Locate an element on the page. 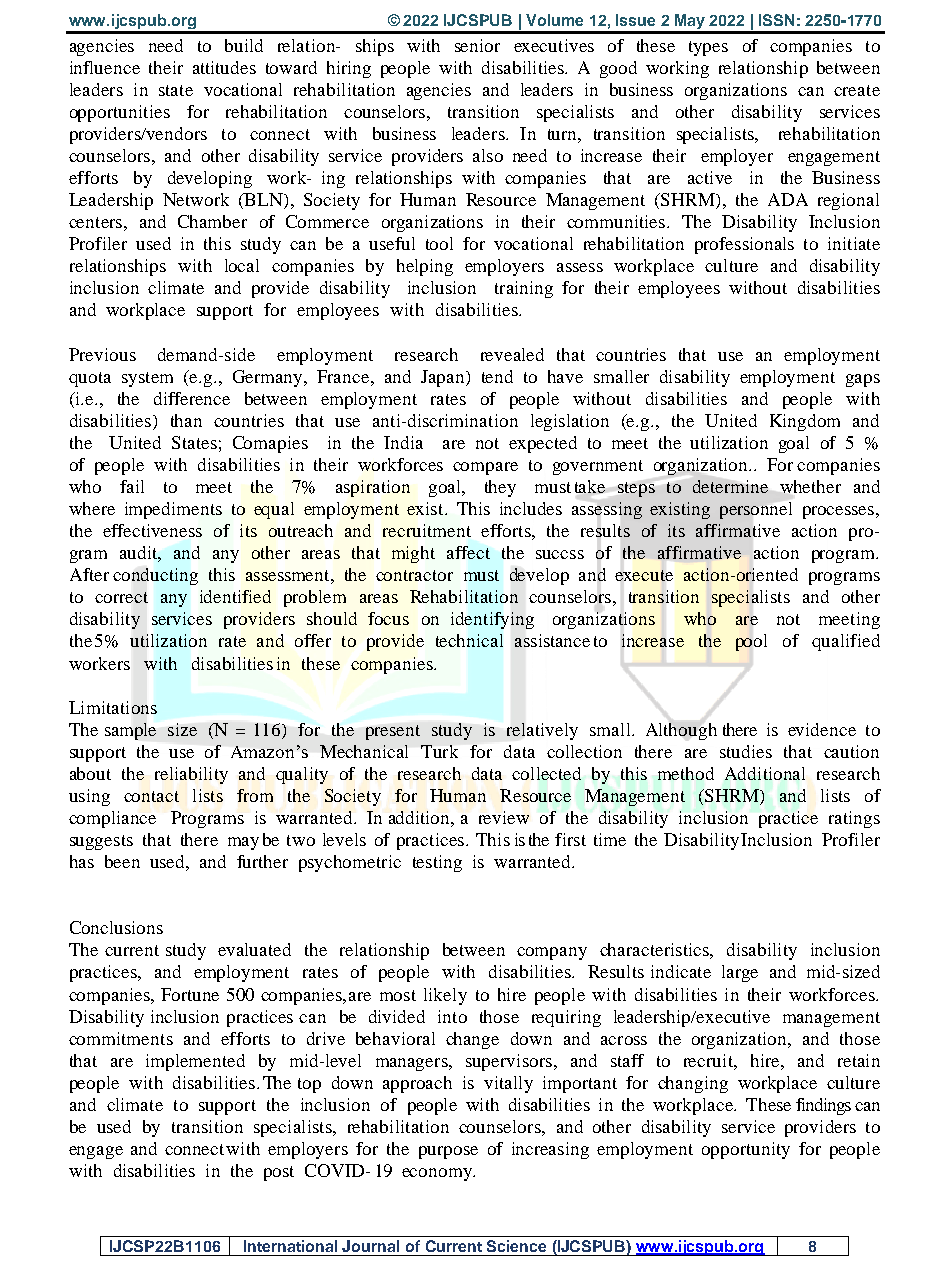 Image resolution: width=952 pixels, height=1265 pixels. ratings is located at coordinates (854, 819).
